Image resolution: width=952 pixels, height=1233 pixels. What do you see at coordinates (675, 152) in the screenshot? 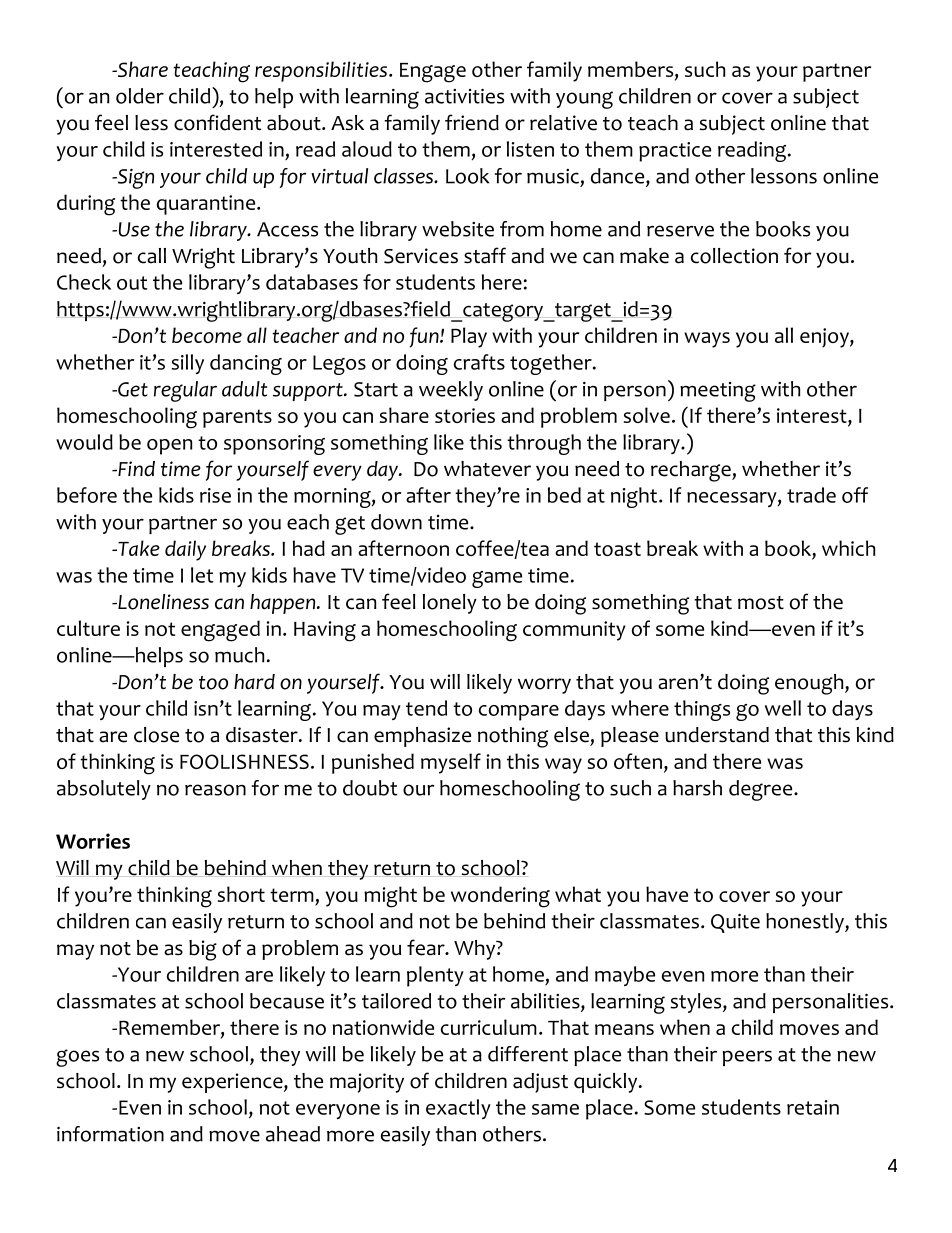
I see `practice` at bounding box center [675, 152].
